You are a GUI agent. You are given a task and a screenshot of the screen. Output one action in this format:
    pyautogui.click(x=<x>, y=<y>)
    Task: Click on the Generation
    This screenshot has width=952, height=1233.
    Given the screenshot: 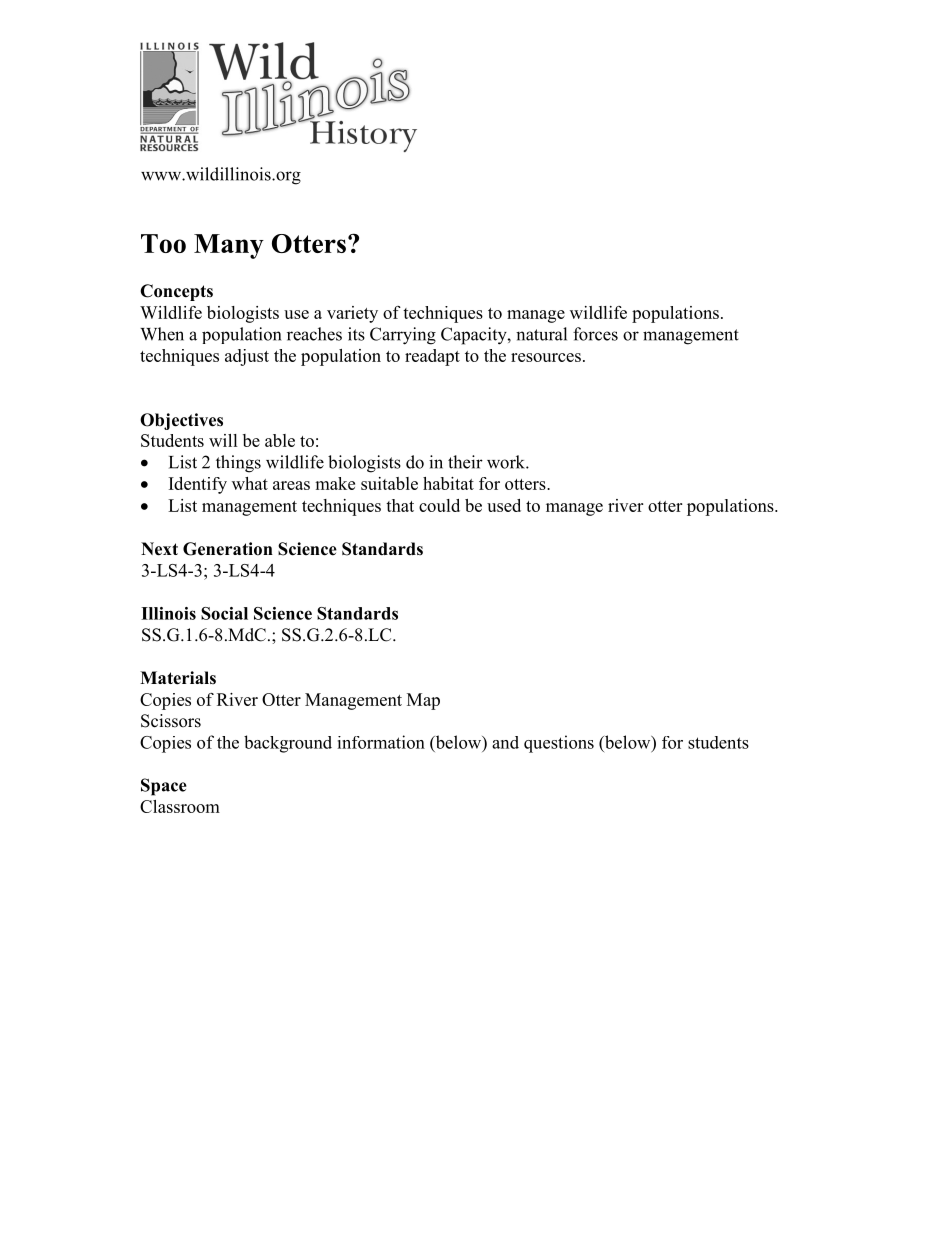 What is the action you would take?
    pyautogui.click(x=228, y=549)
